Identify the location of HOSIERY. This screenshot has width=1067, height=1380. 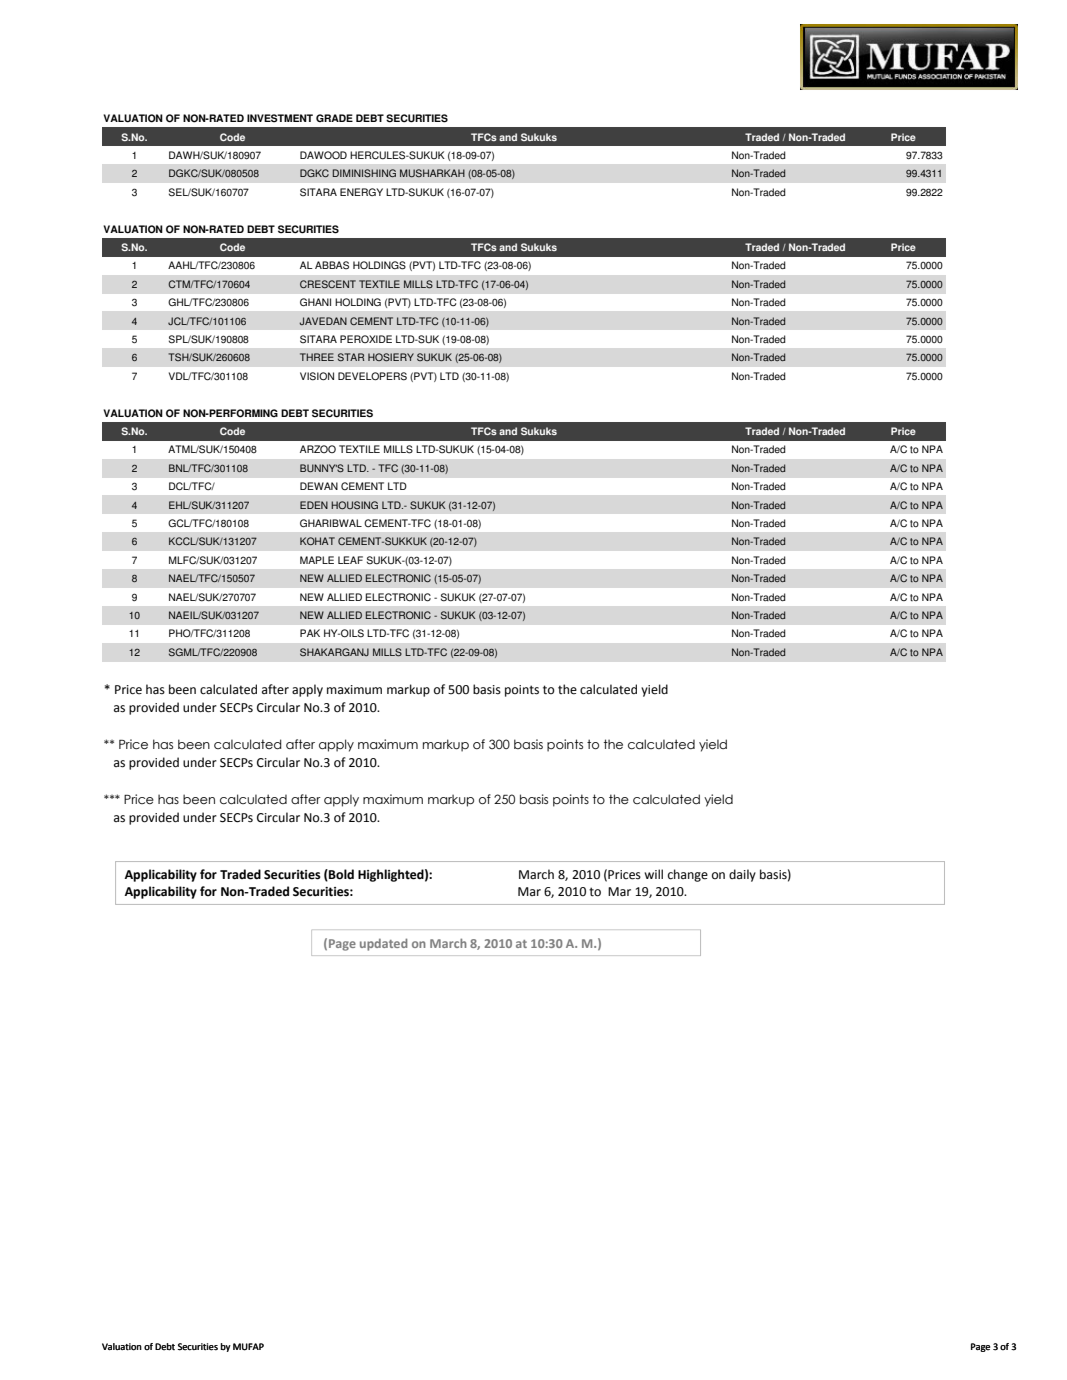
(391, 357).
